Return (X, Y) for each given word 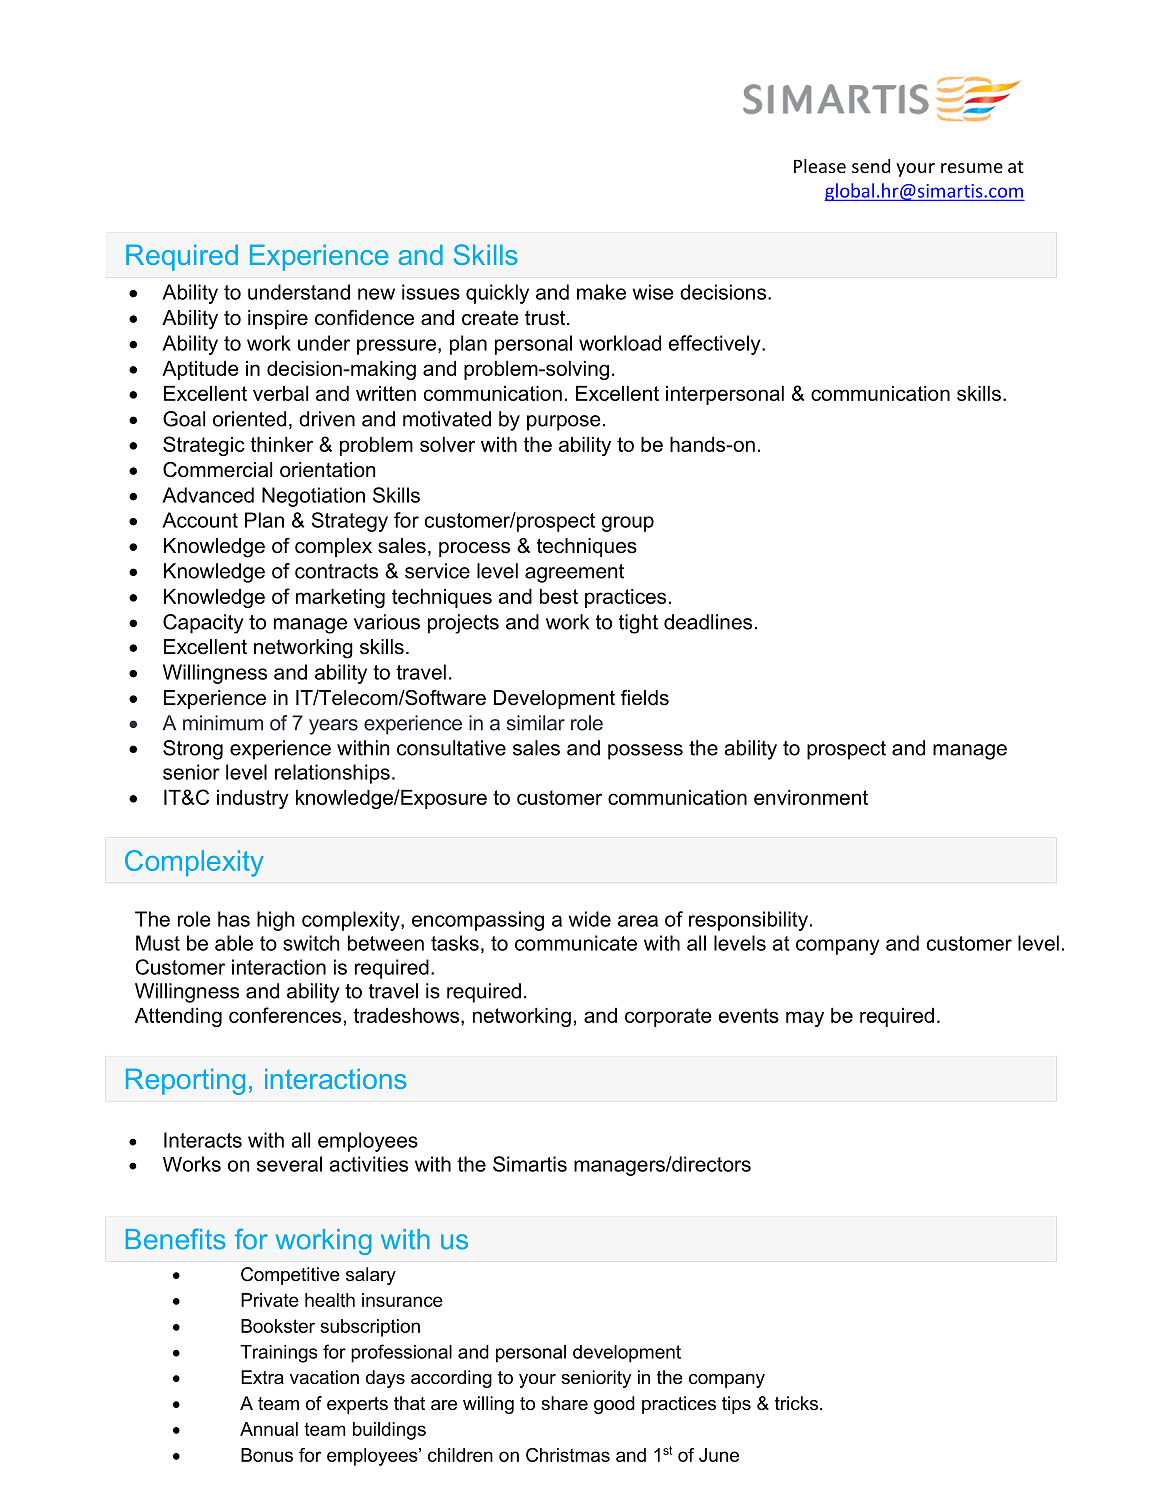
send (871, 166)
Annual (269, 1429)
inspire (278, 319)
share (564, 1403)
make (601, 292)
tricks (796, 1403)
